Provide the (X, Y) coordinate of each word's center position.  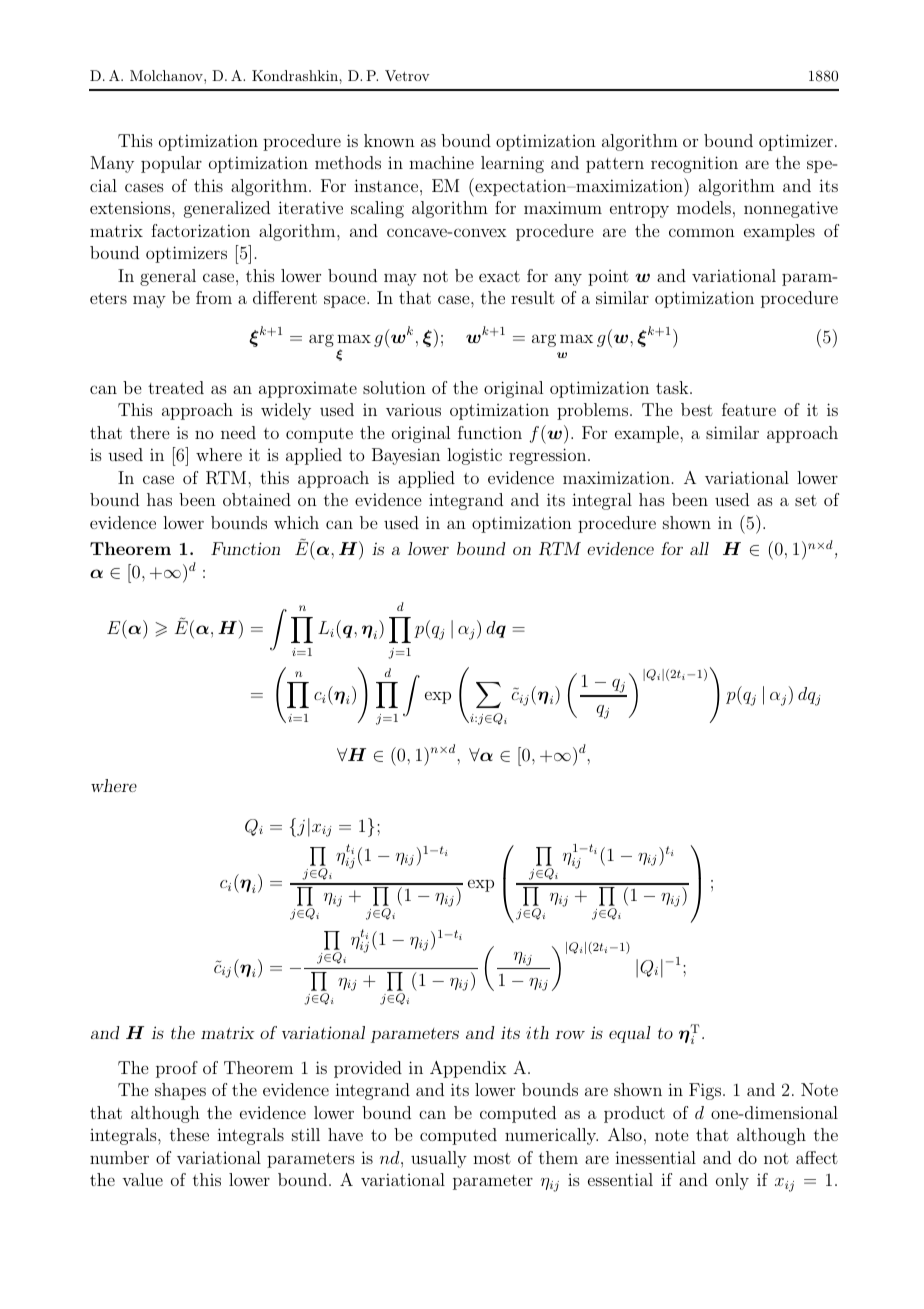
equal (630, 1034)
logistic (474, 456)
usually (439, 1159)
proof (177, 1069)
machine (441, 162)
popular (171, 164)
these (189, 1134)
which (296, 522)
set (806, 500)
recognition (694, 164)
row (570, 1034)
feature (749, 409)
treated (176, 387)
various (413, 409)
